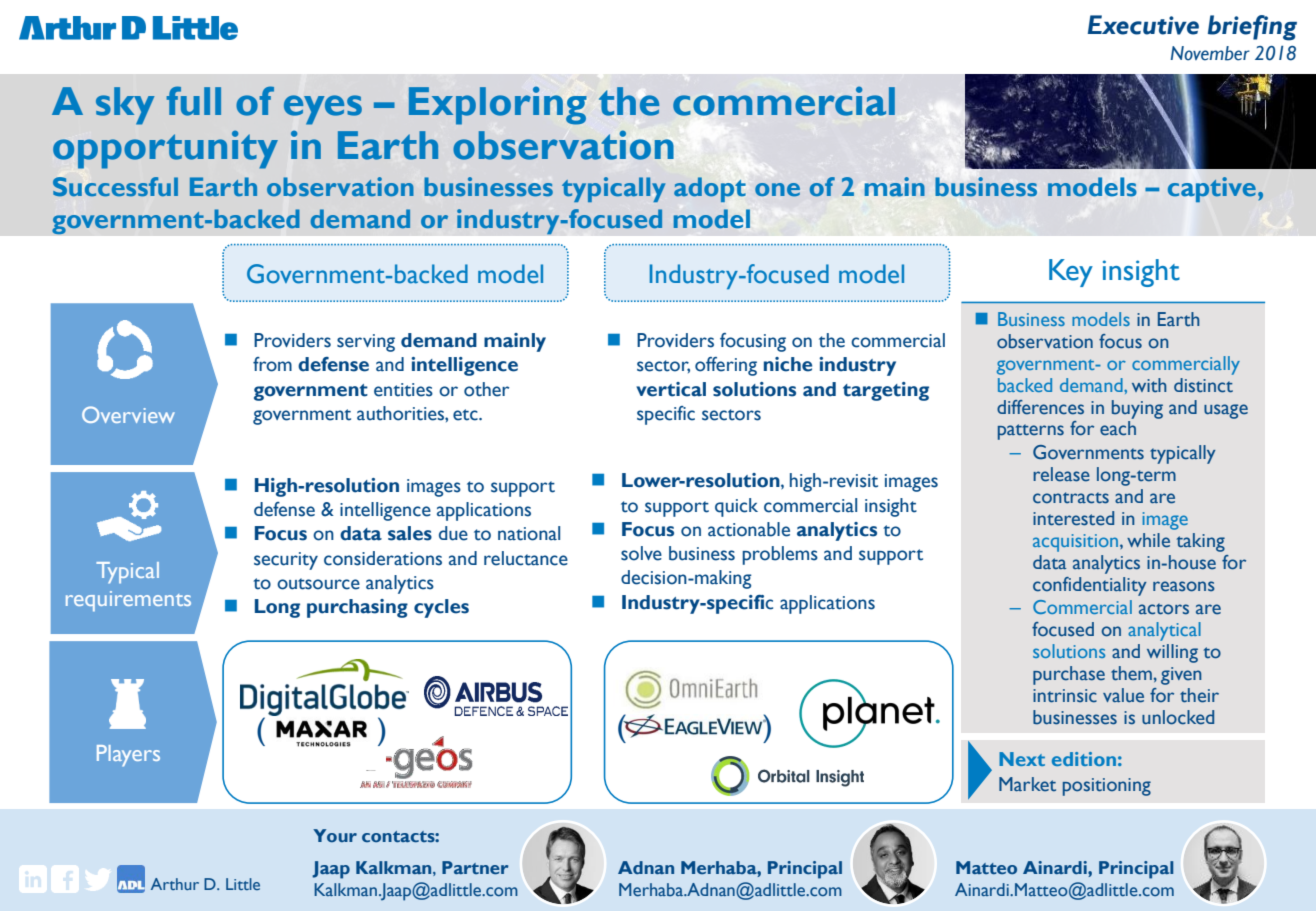 The height and width of the document is (911, 1316). What do you see at coordinates (335, 835) in the document?
I see `Your` at bounding box center [335, 835].
